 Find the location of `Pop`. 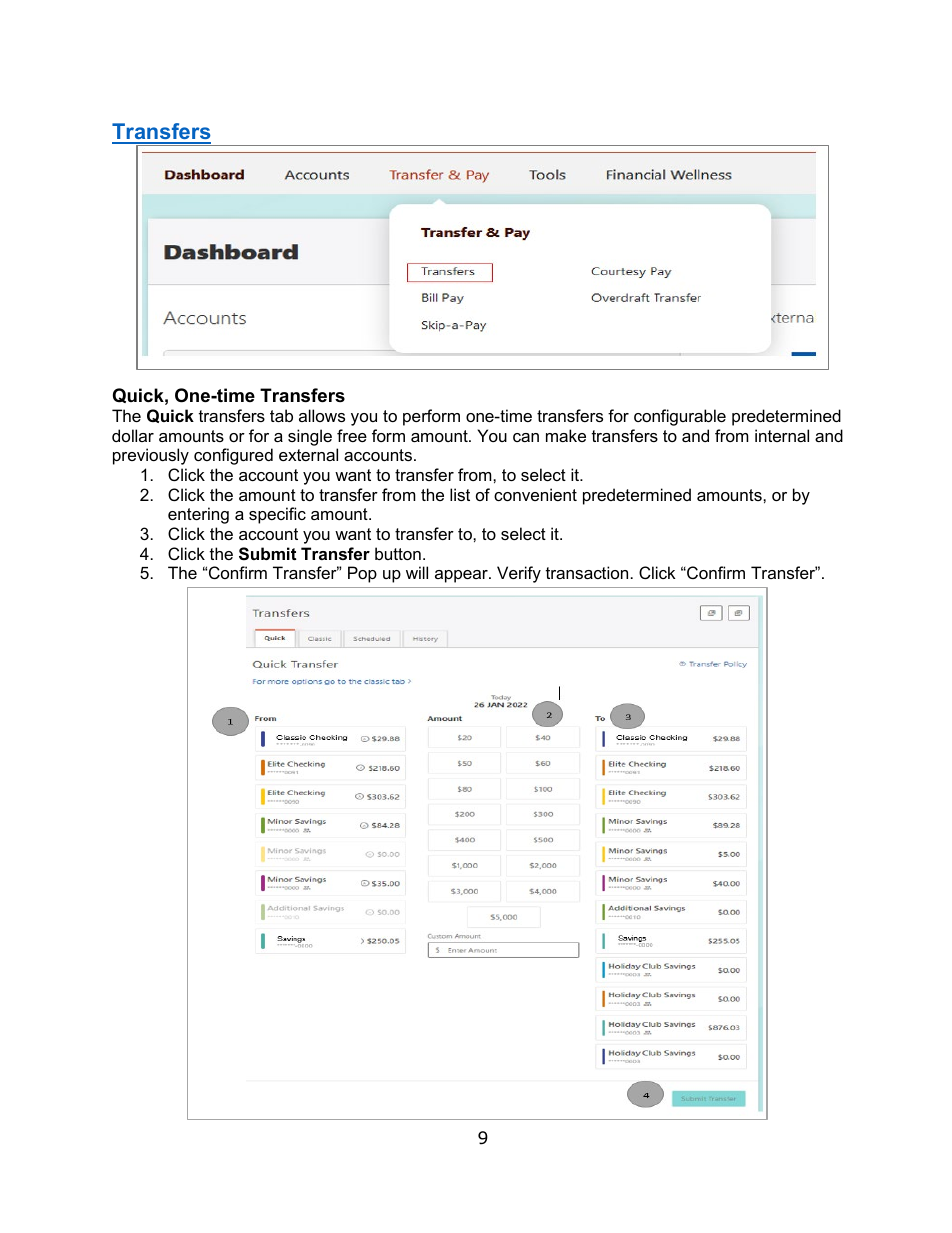

Pop is located at coordinates (362, 574).
